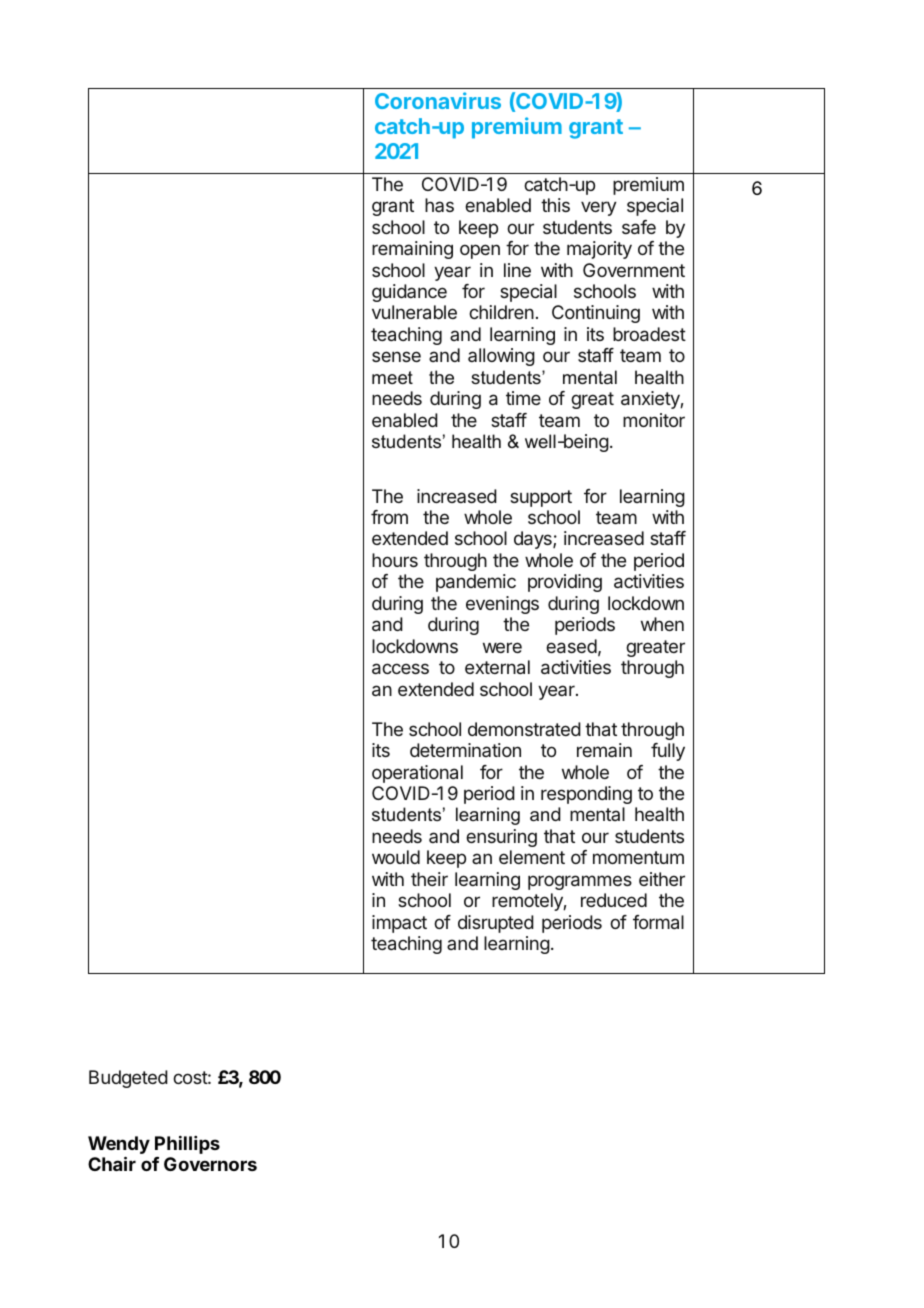 This image has height=1308, width=924. Describe the element at coordinates (396, 356) in the image. I see `sense` at that location.
